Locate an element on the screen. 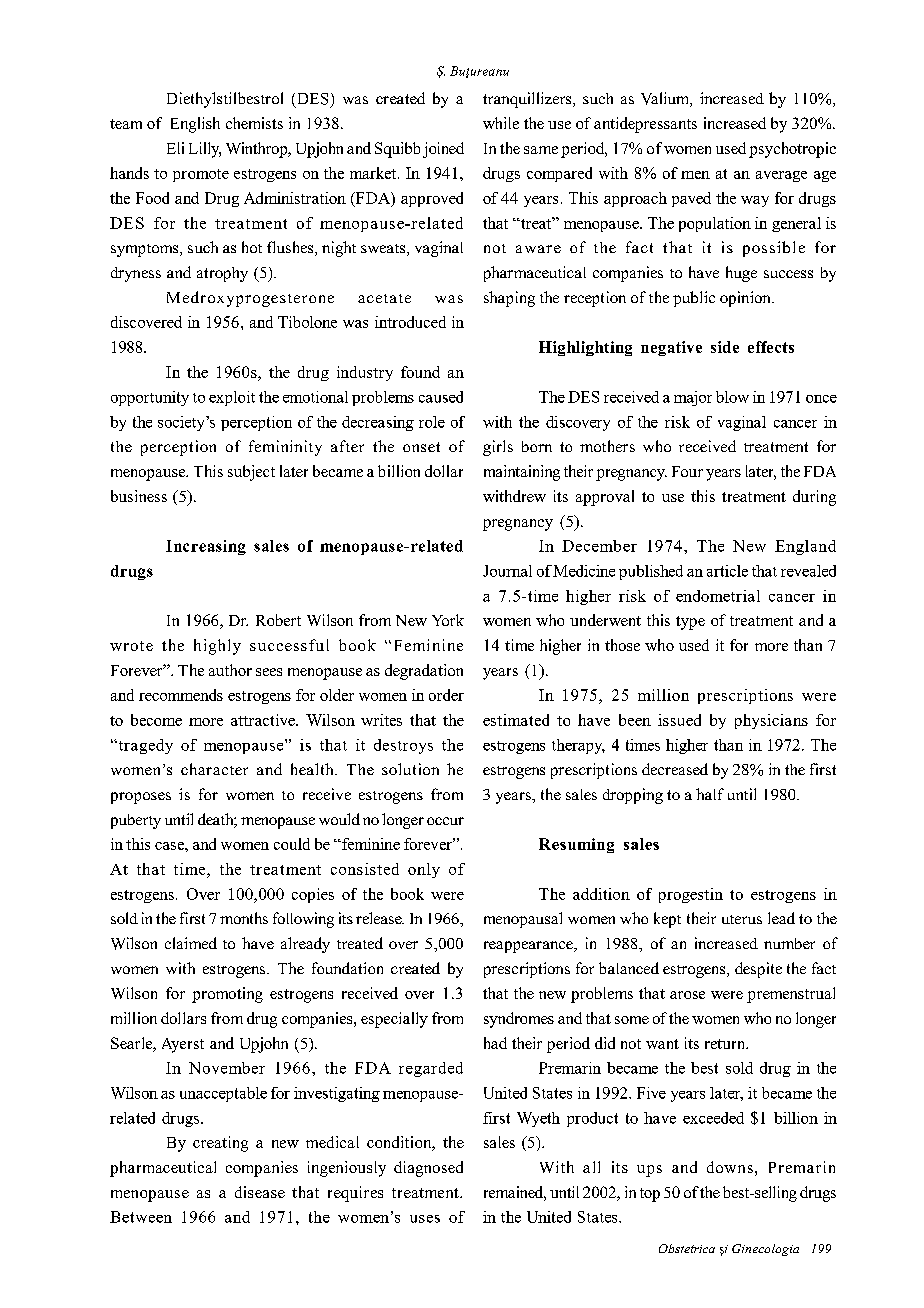 This screenshot has width=924, height=1308. joined is located at coordinates (443, 150).
